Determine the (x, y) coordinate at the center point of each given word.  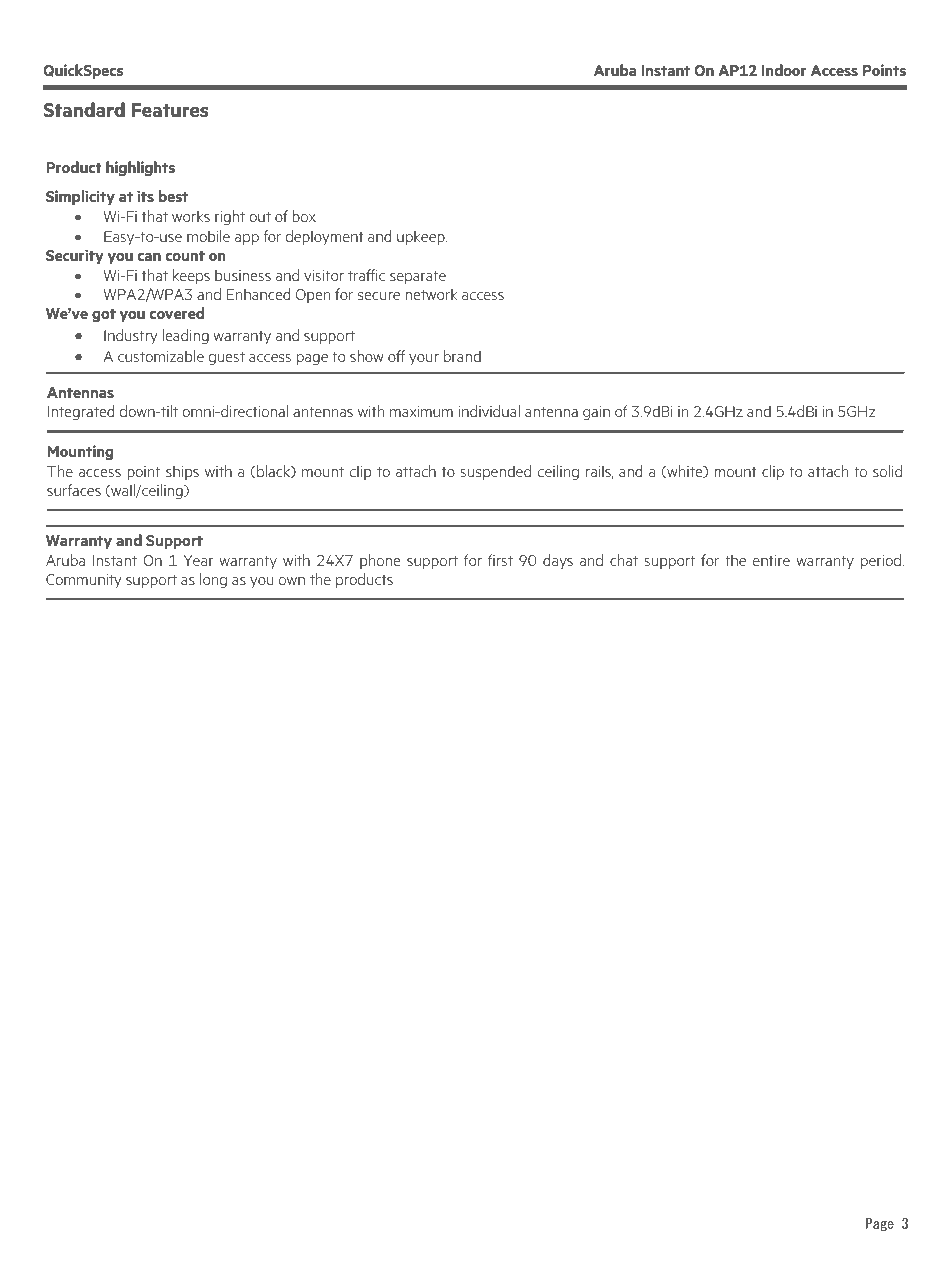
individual (489, 411)
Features (170, 110)
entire (771, 560)
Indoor (784, 70)
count (185, 256)
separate (418, 277)
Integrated (81, 412)
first (500, 560)
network (431, 294)
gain (596, 413)
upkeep (422, 237)
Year (198, 560)
